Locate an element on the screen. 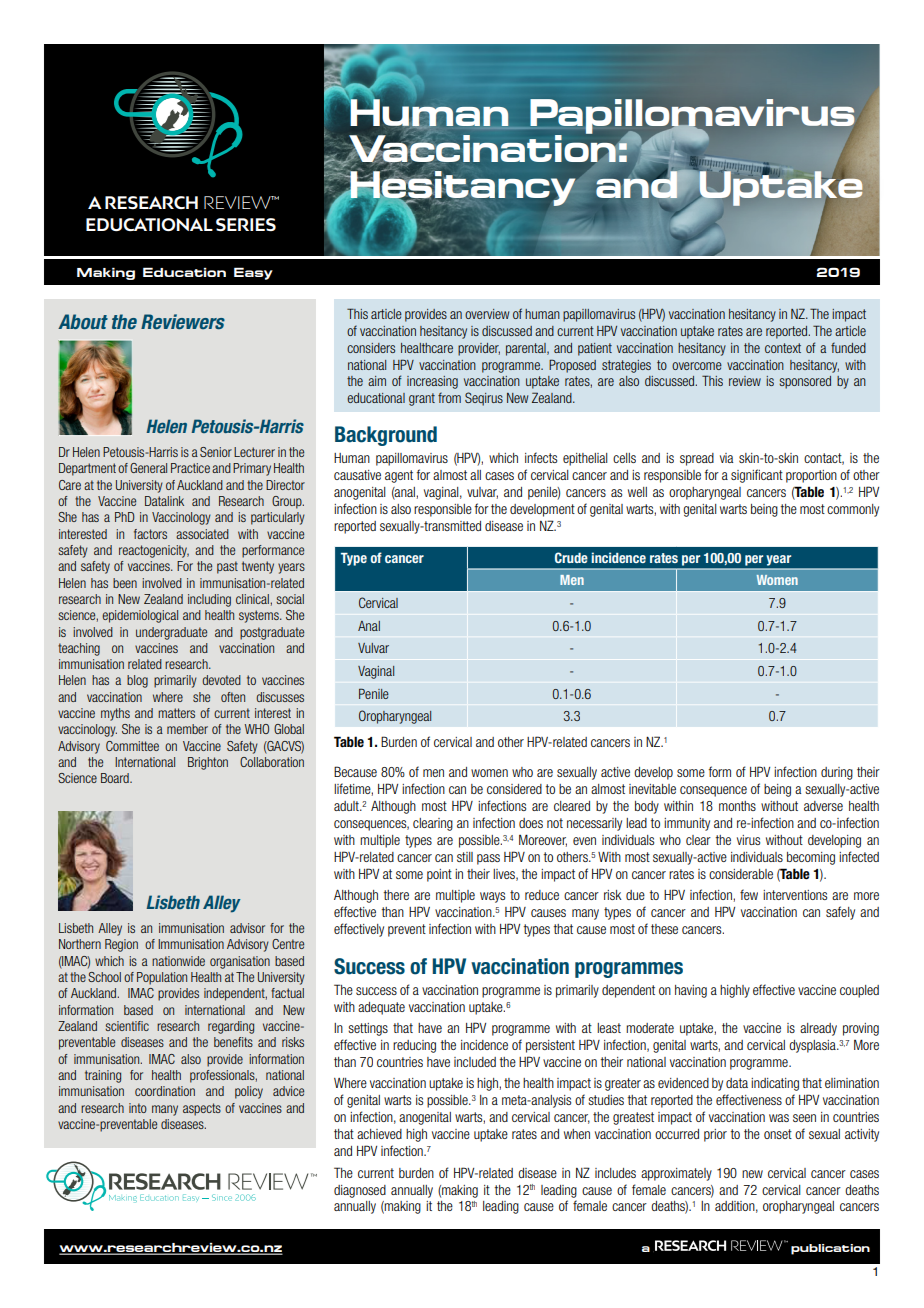  agent is located at coordinates (399, 476).
